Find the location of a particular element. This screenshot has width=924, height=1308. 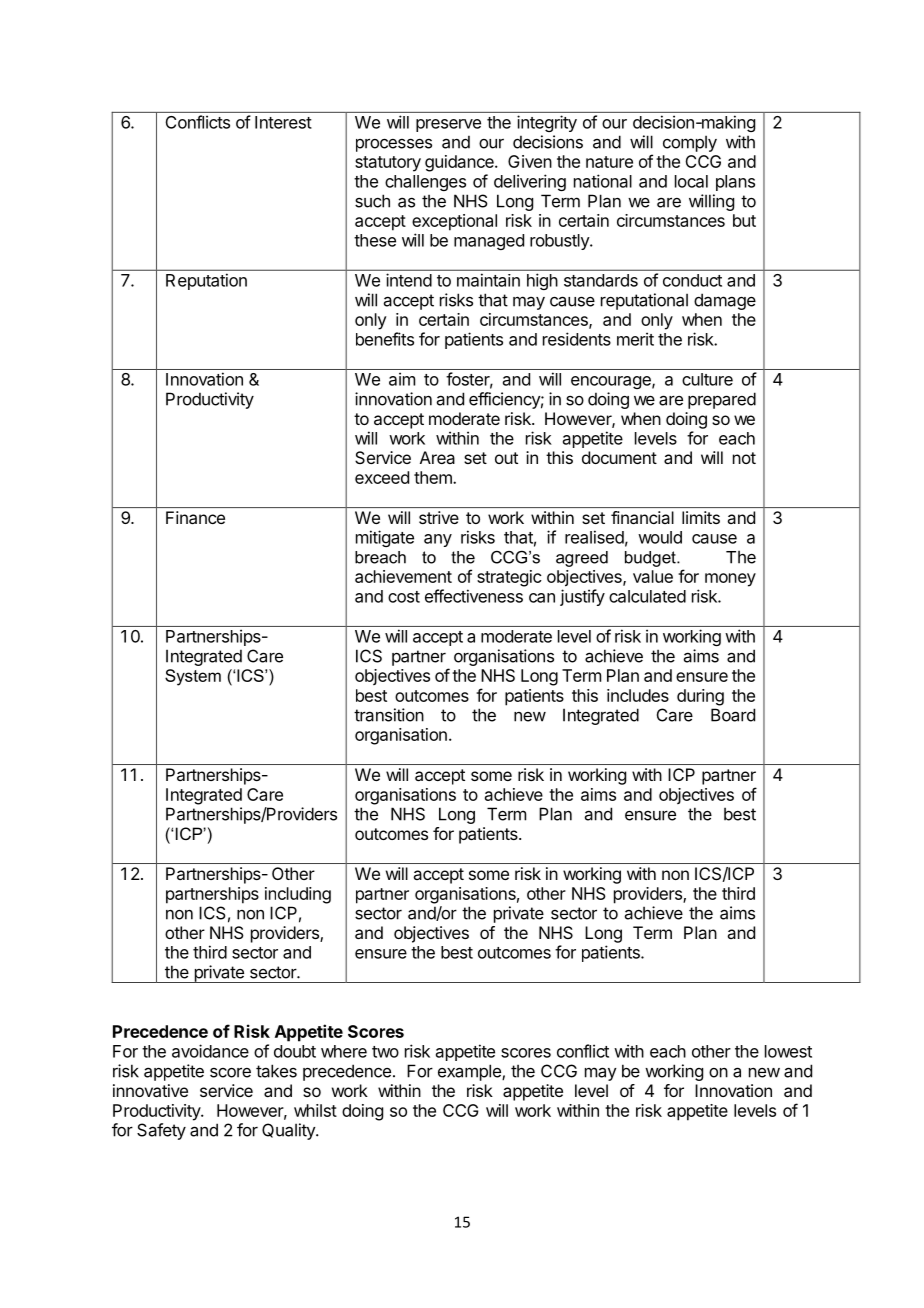

Interest is located at coordinates (283, 122).
